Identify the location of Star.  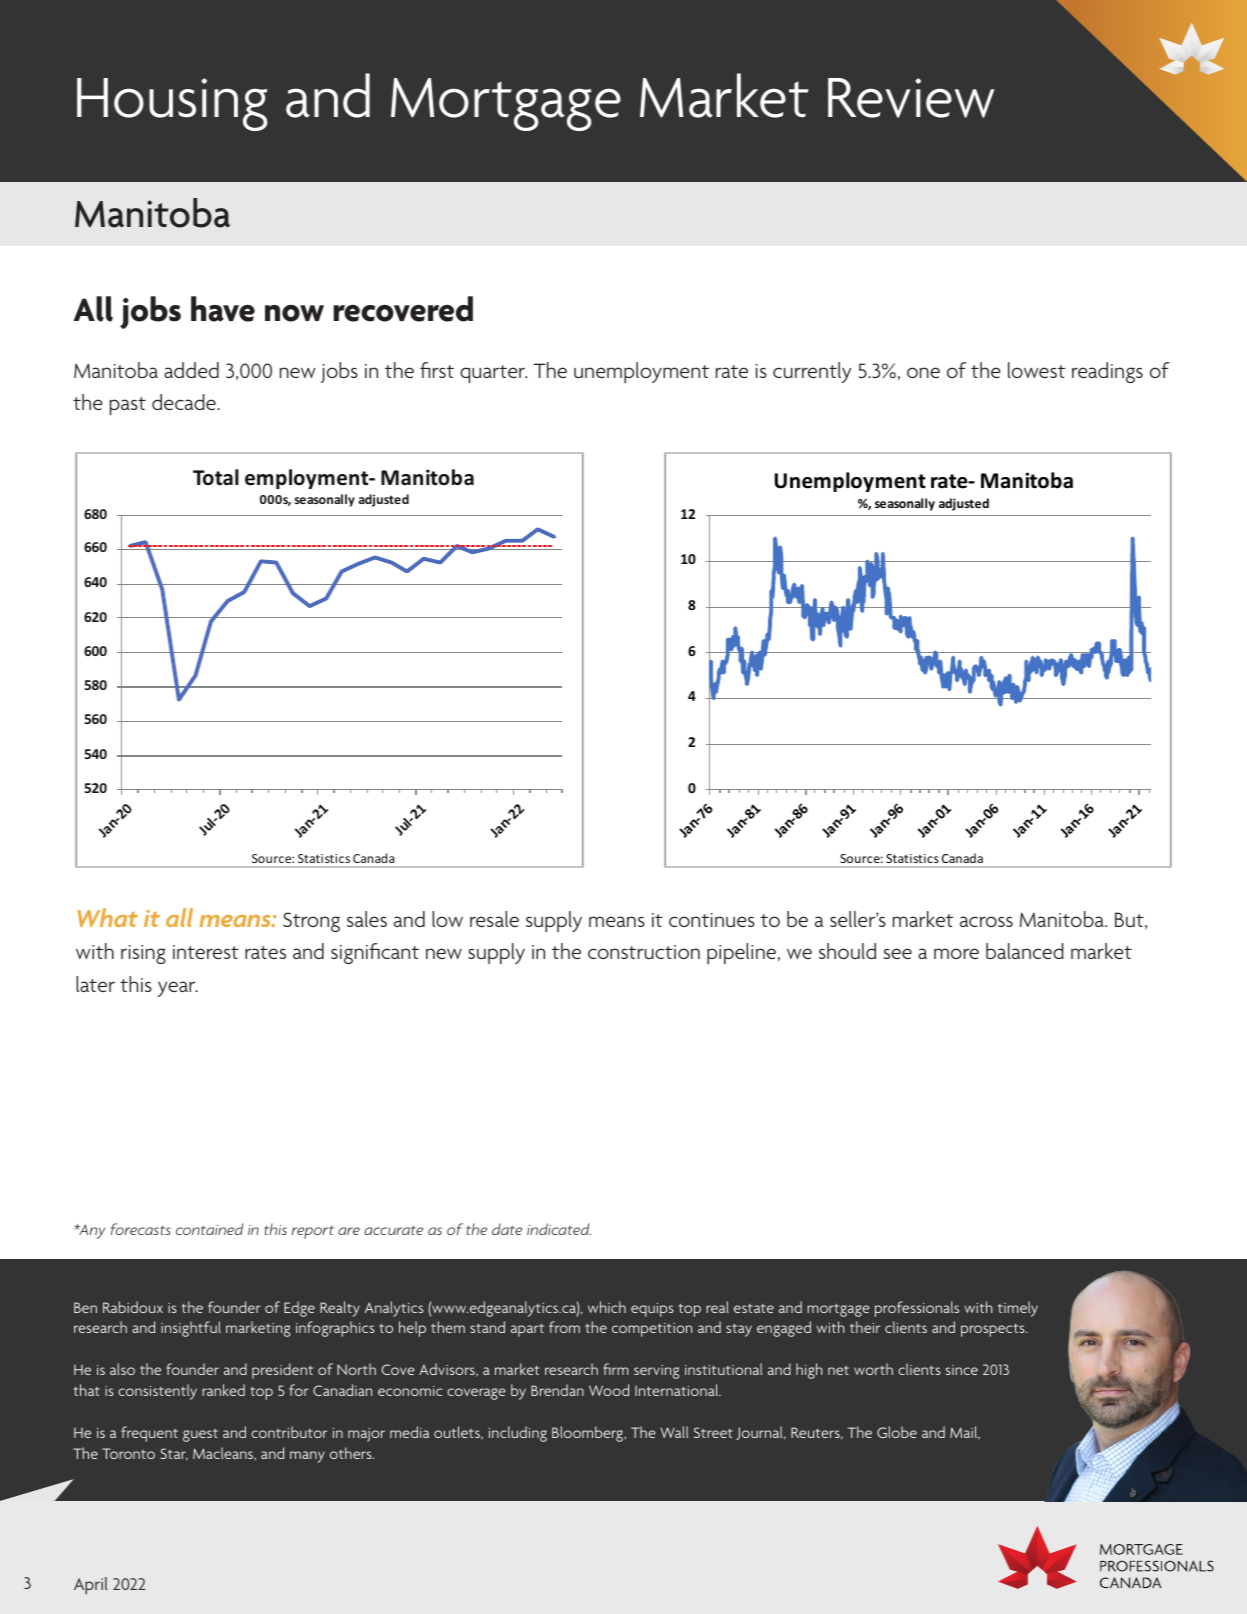
(174, 1454).
